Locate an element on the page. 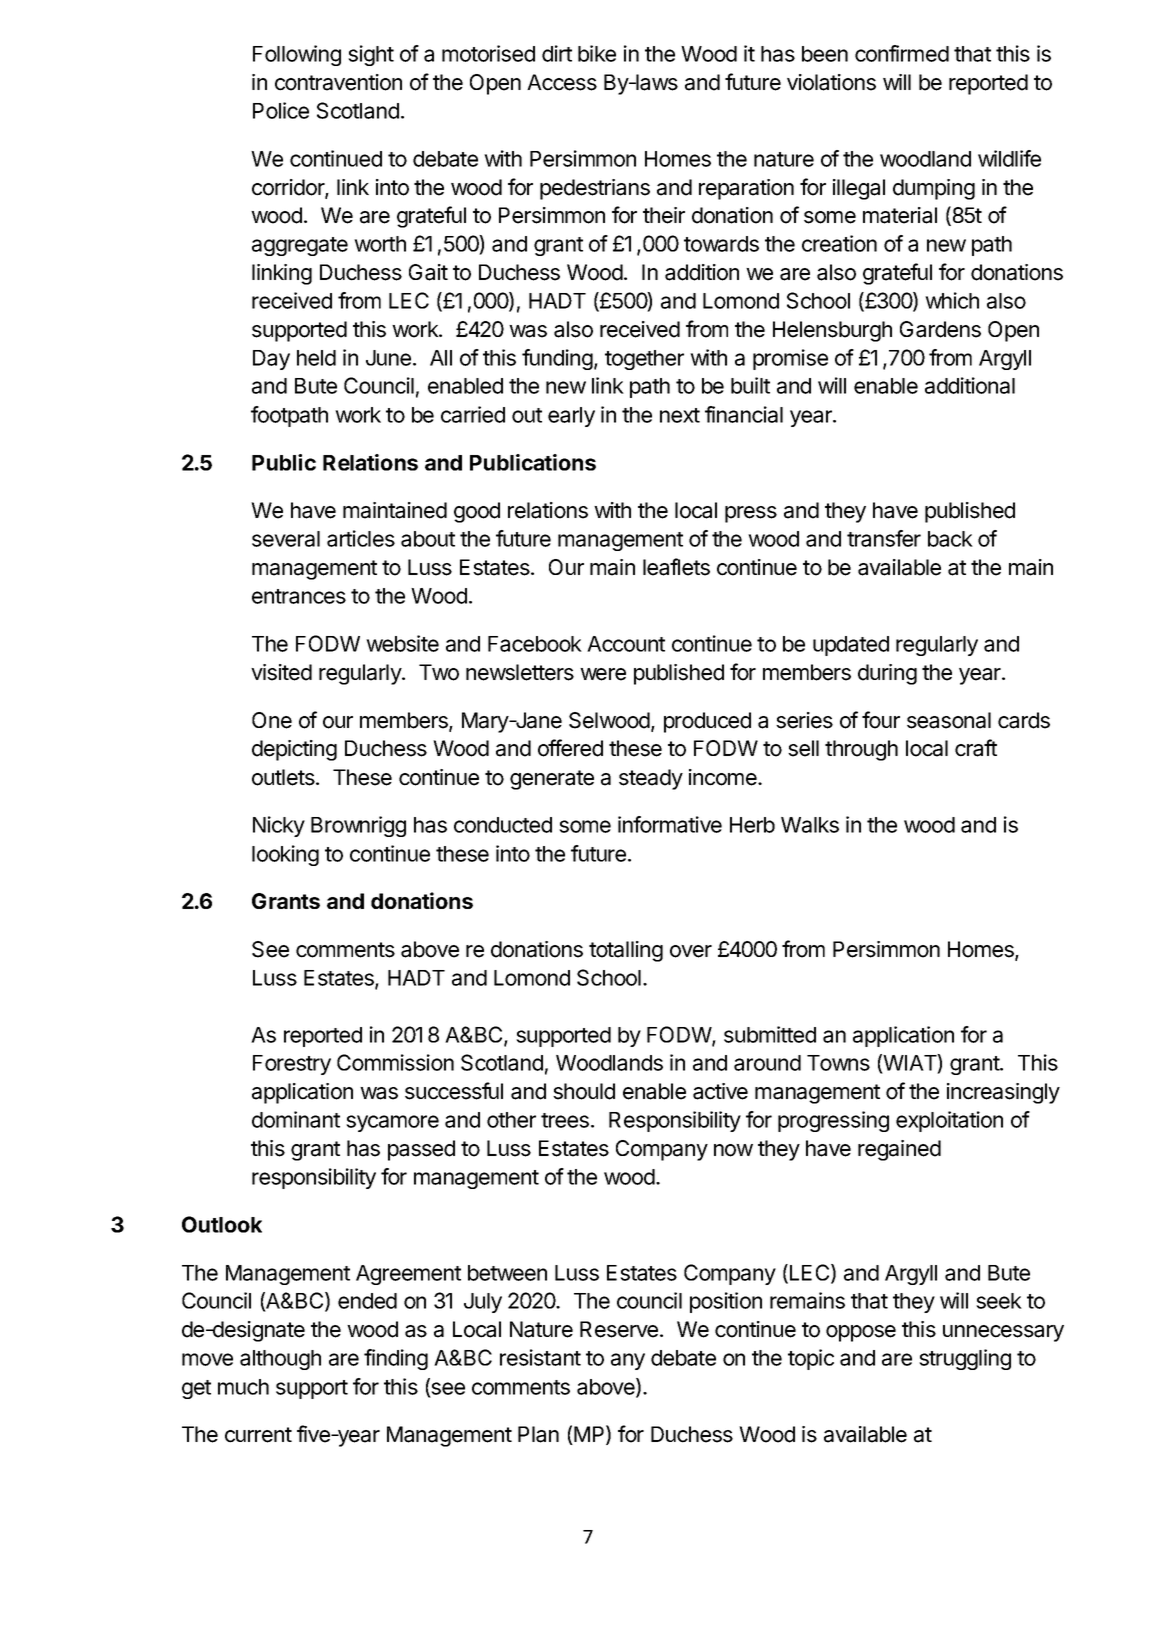  struggling is located at coordinates (965, 1359).
